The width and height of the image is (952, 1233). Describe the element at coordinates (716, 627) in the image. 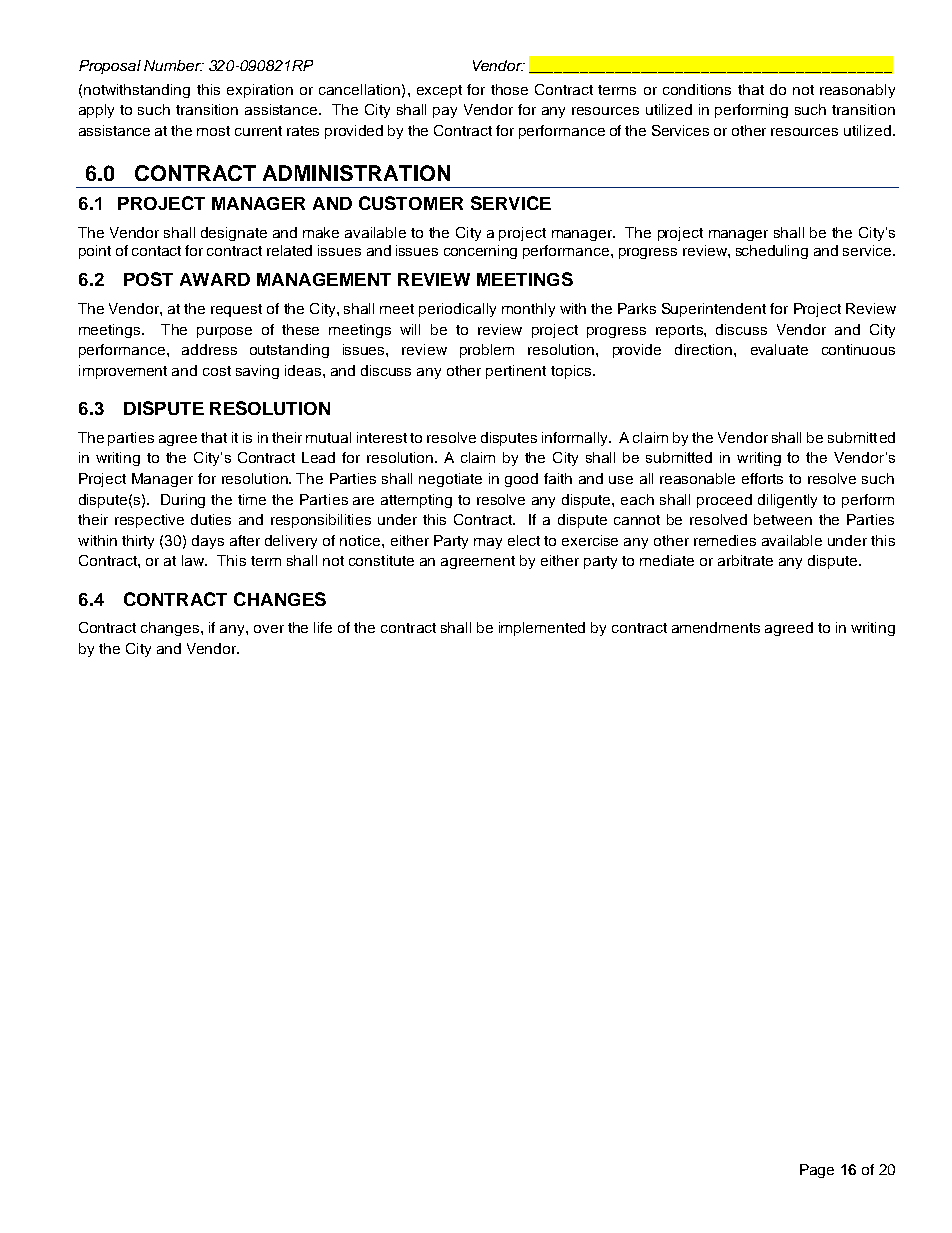

I see `amendments` at that location.
